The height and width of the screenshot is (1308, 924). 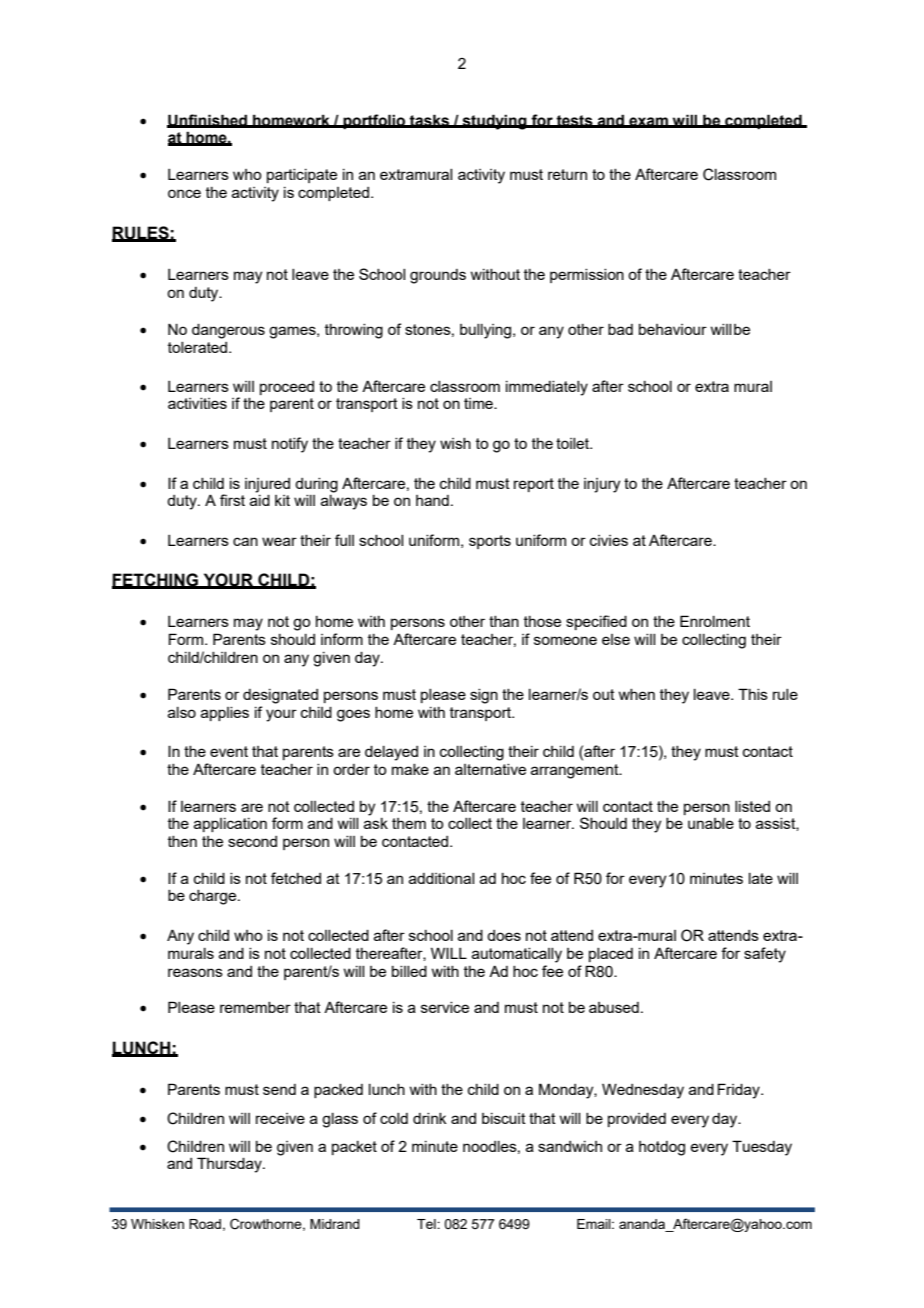 What do you see at coordinates (662, 1148) in the screenshot?
I see `hotdog` at bounding box center [662, 1148].
